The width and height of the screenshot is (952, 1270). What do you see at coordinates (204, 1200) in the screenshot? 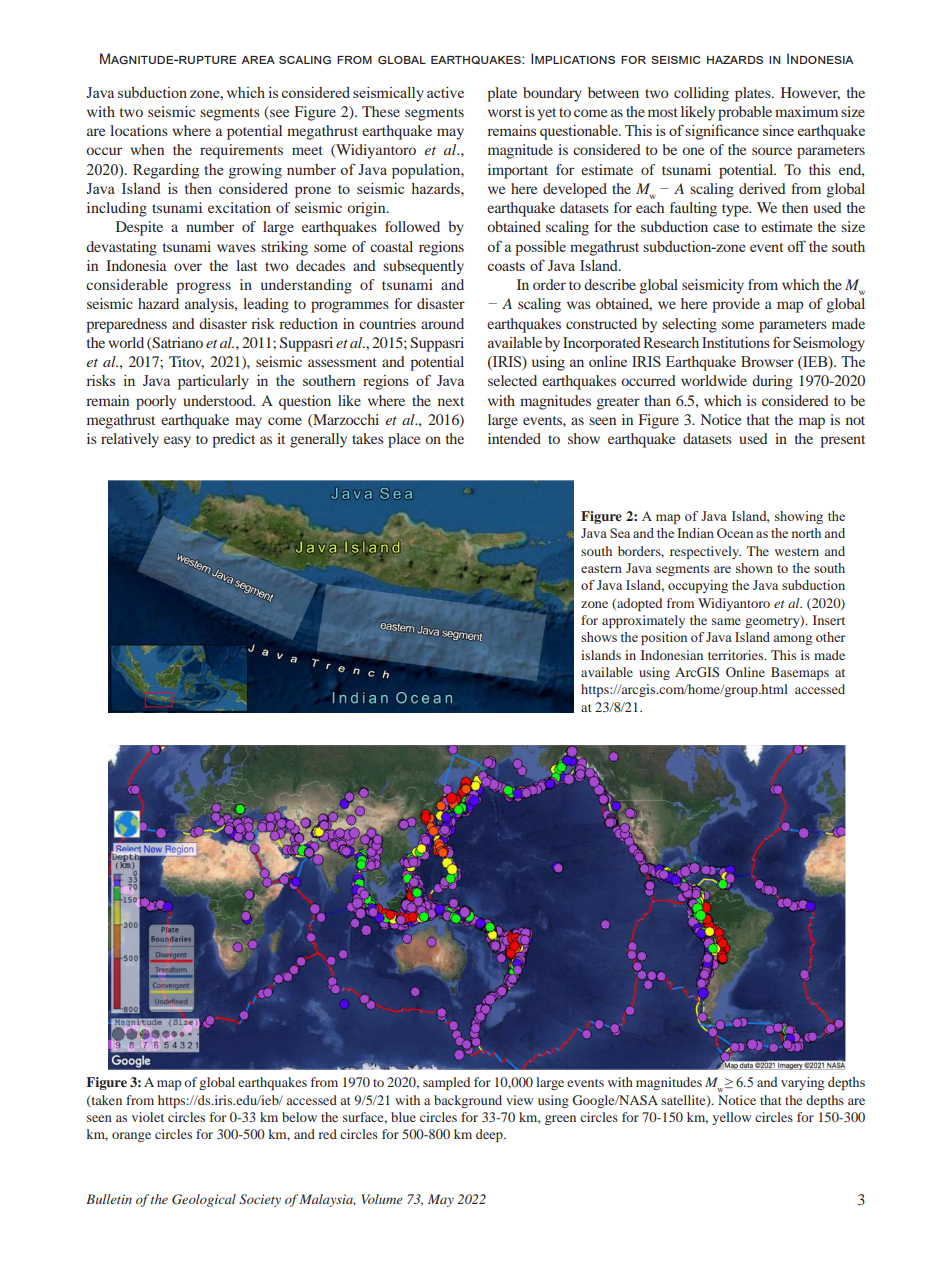
I see `Geological` at bounding box center [204, 1200].
